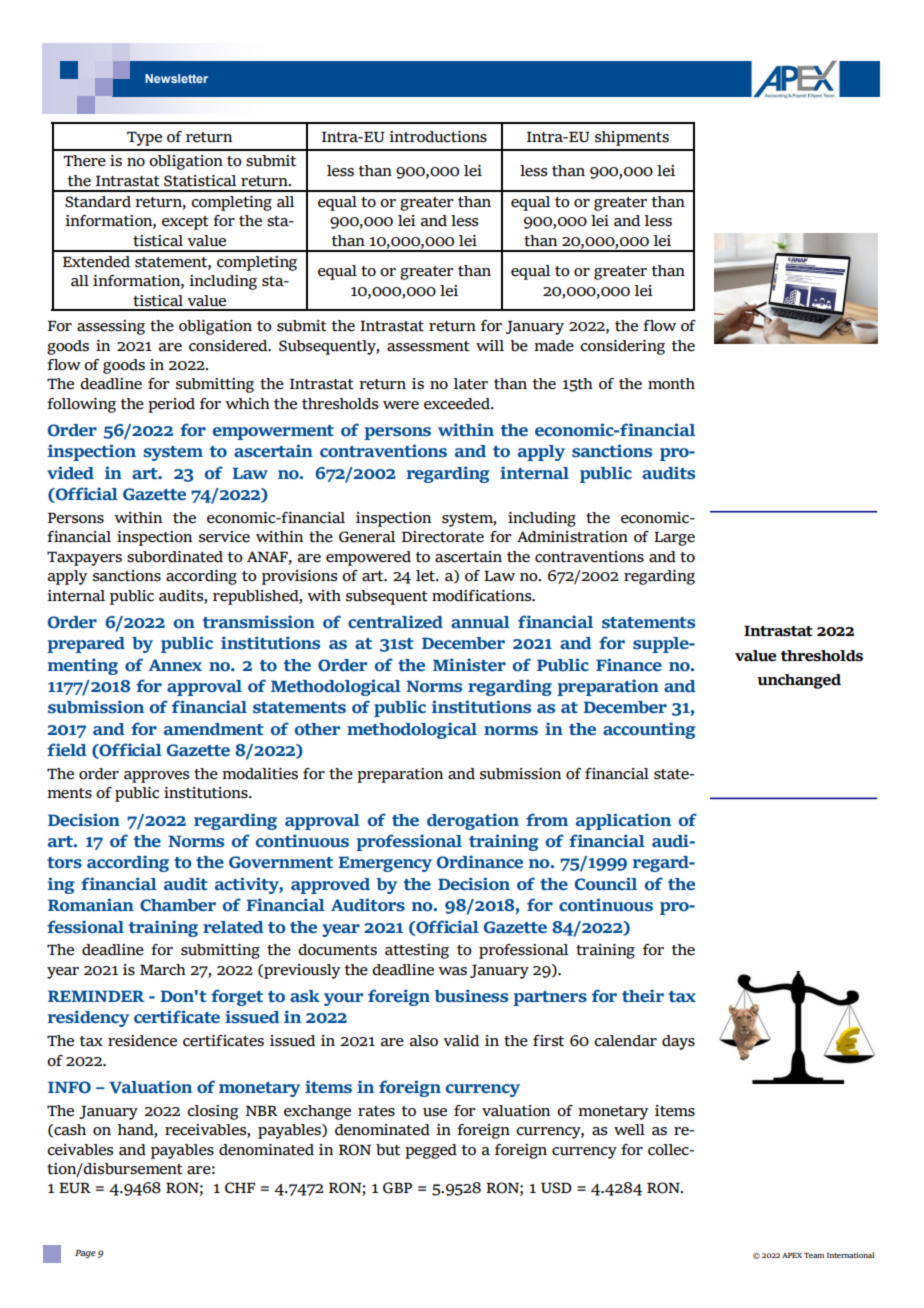  Describe the element at coordinates (469, 665) in the document. I see `Minister` at that location.
